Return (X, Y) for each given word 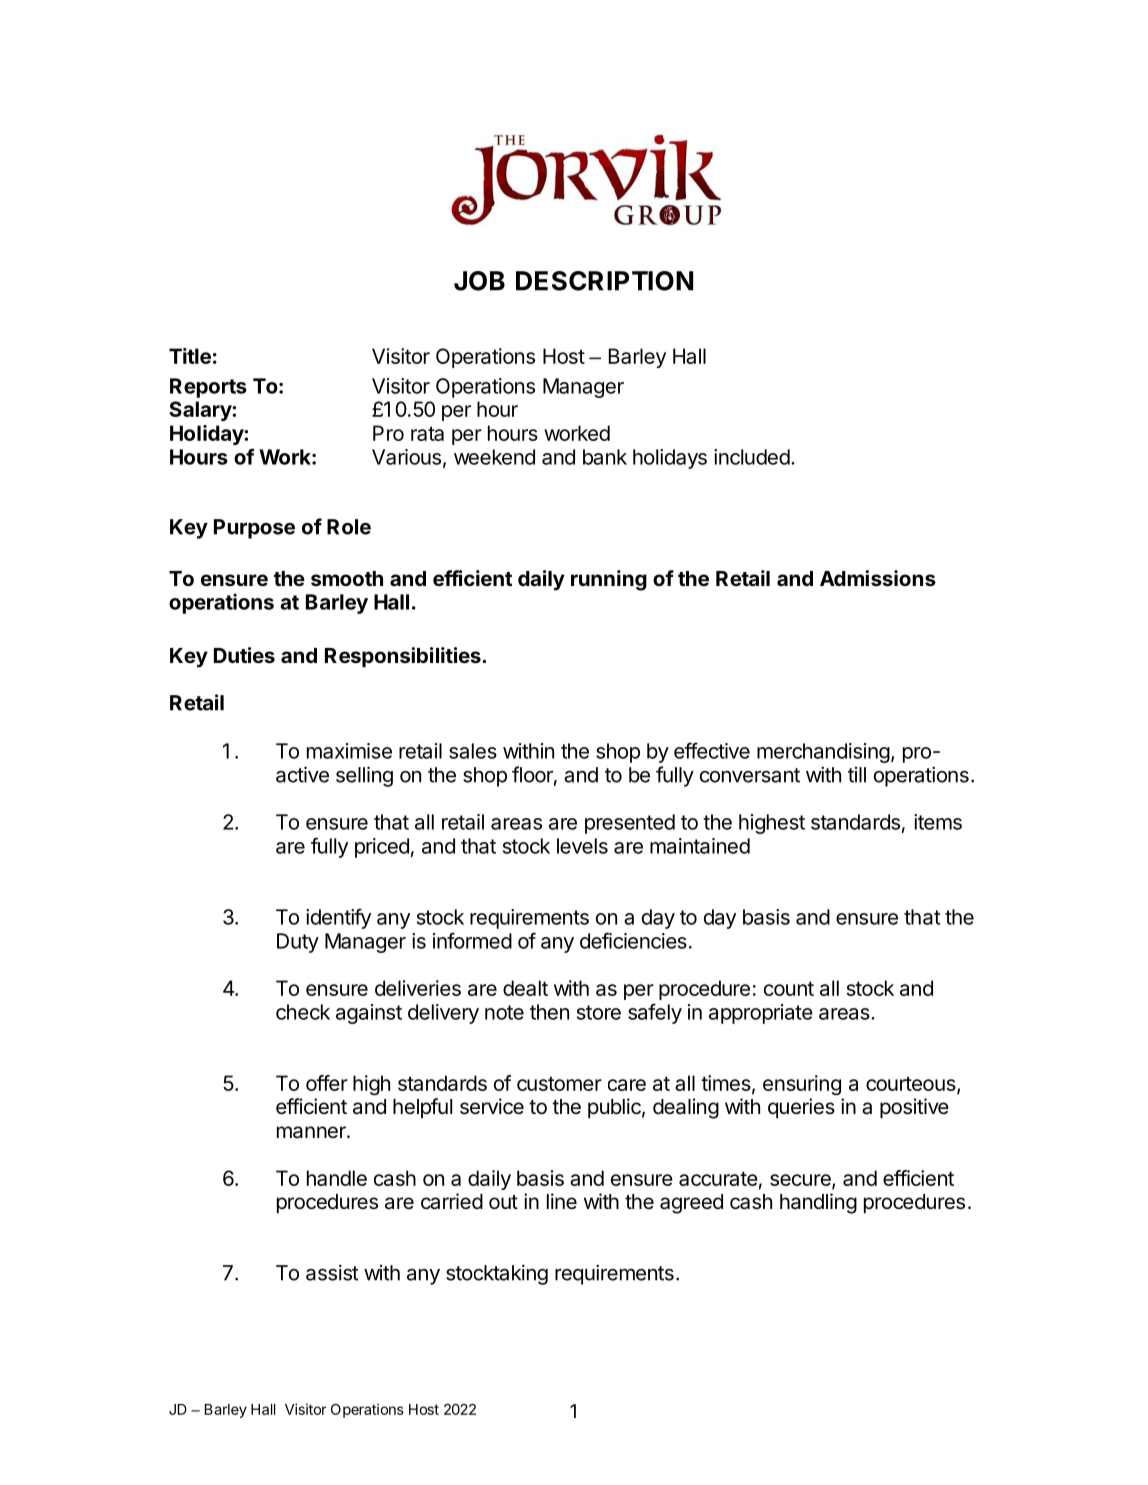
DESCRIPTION (604, 281)
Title (190, 356)
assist (332, 1273)
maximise (349, 751)
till (857, 775)
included (752, 457)
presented (630, 824)
